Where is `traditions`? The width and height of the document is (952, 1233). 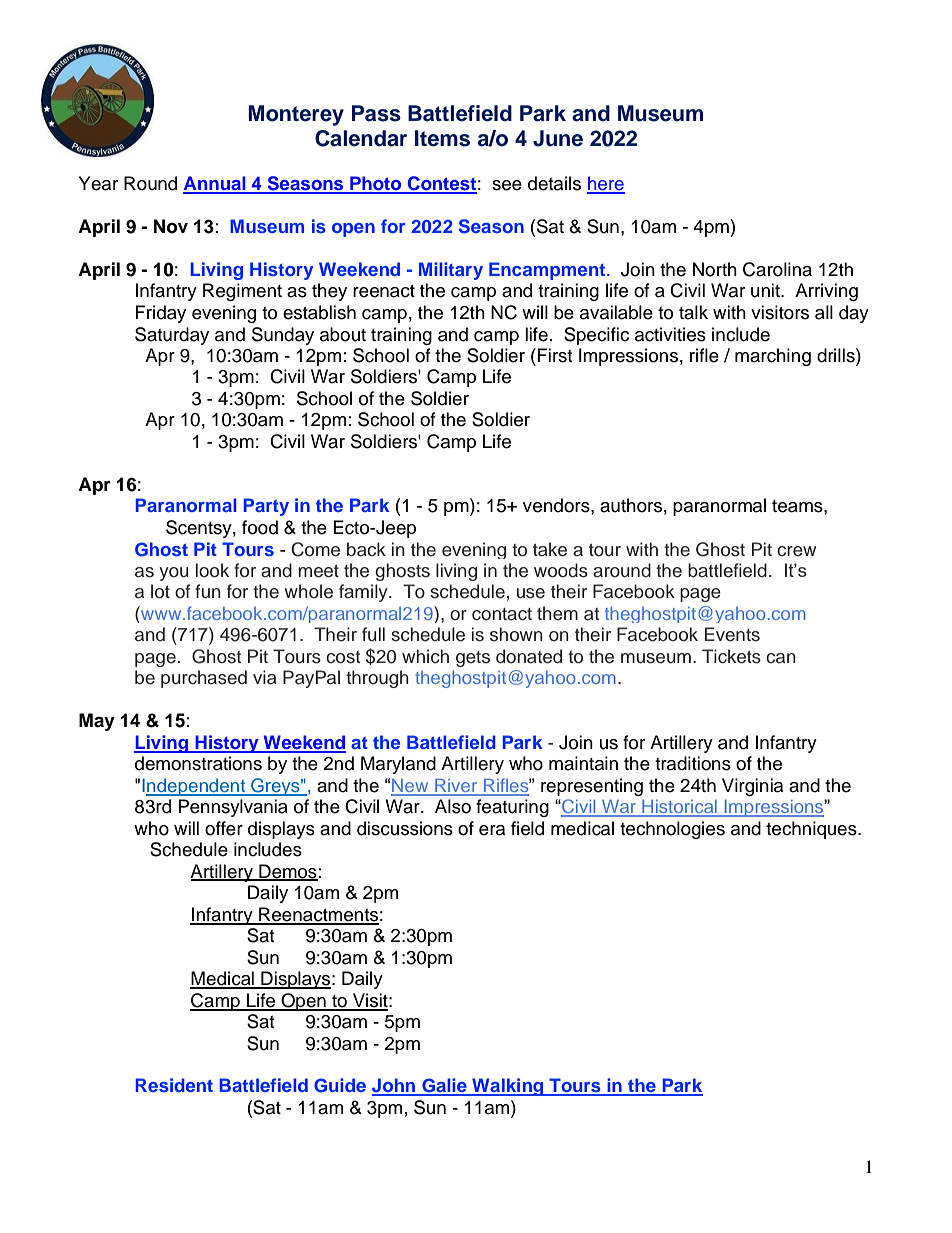
traditions is located at coordinates (693, 763).
